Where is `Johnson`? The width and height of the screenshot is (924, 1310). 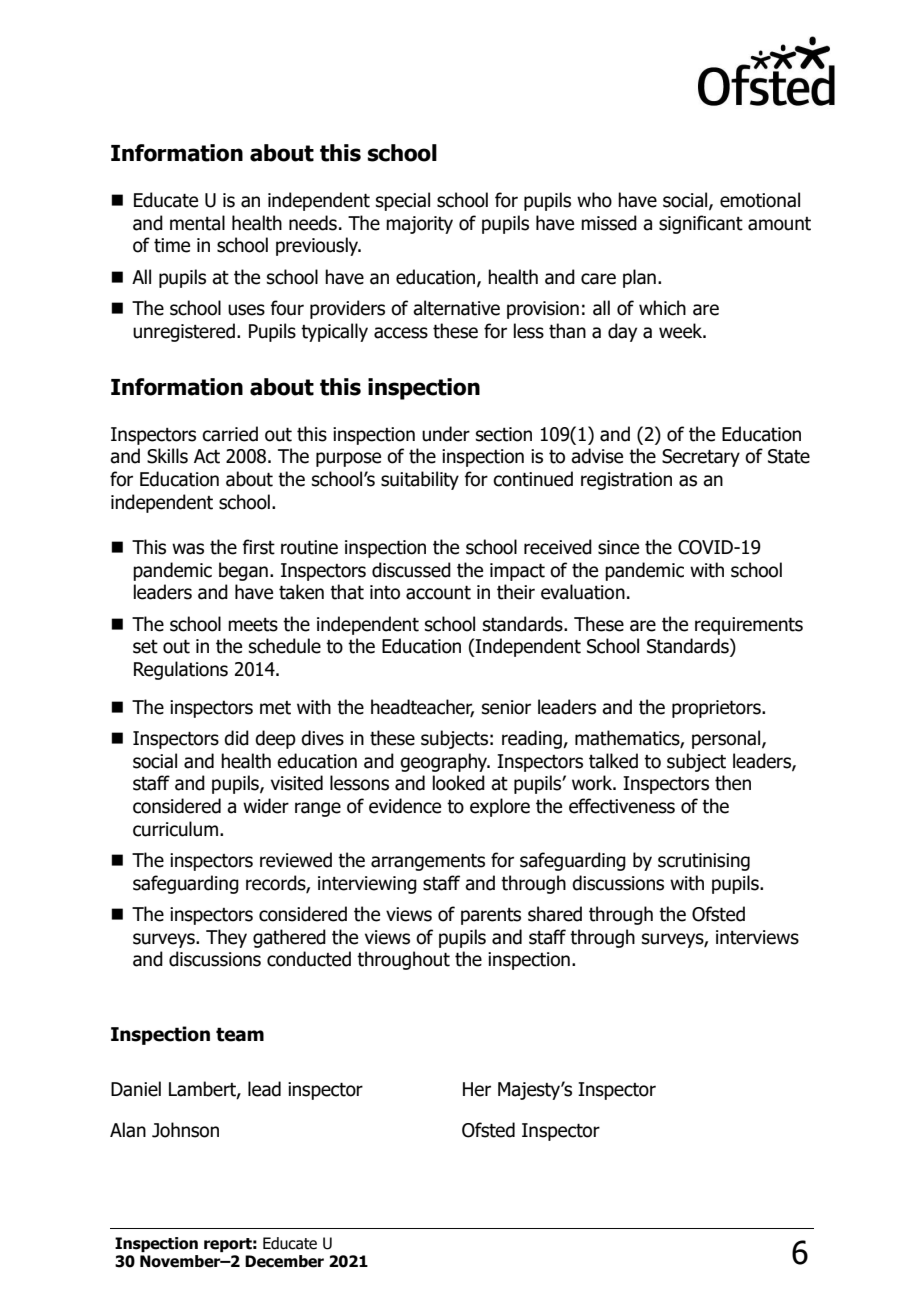
Johnson is located at coordinates (185, 1130).
